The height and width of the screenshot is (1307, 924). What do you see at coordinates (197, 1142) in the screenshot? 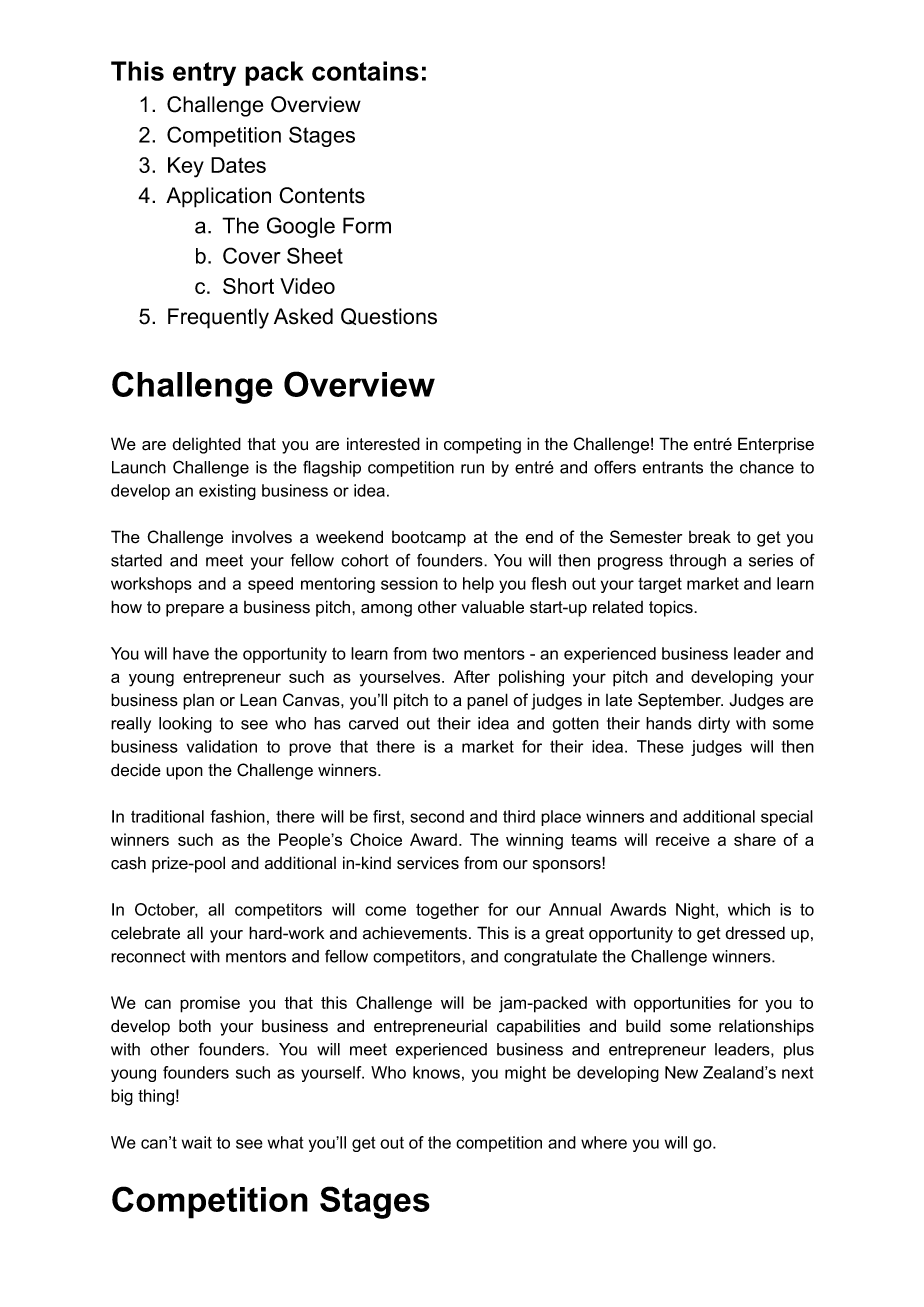
I see `wait` at bounding box center [197, 1142].
